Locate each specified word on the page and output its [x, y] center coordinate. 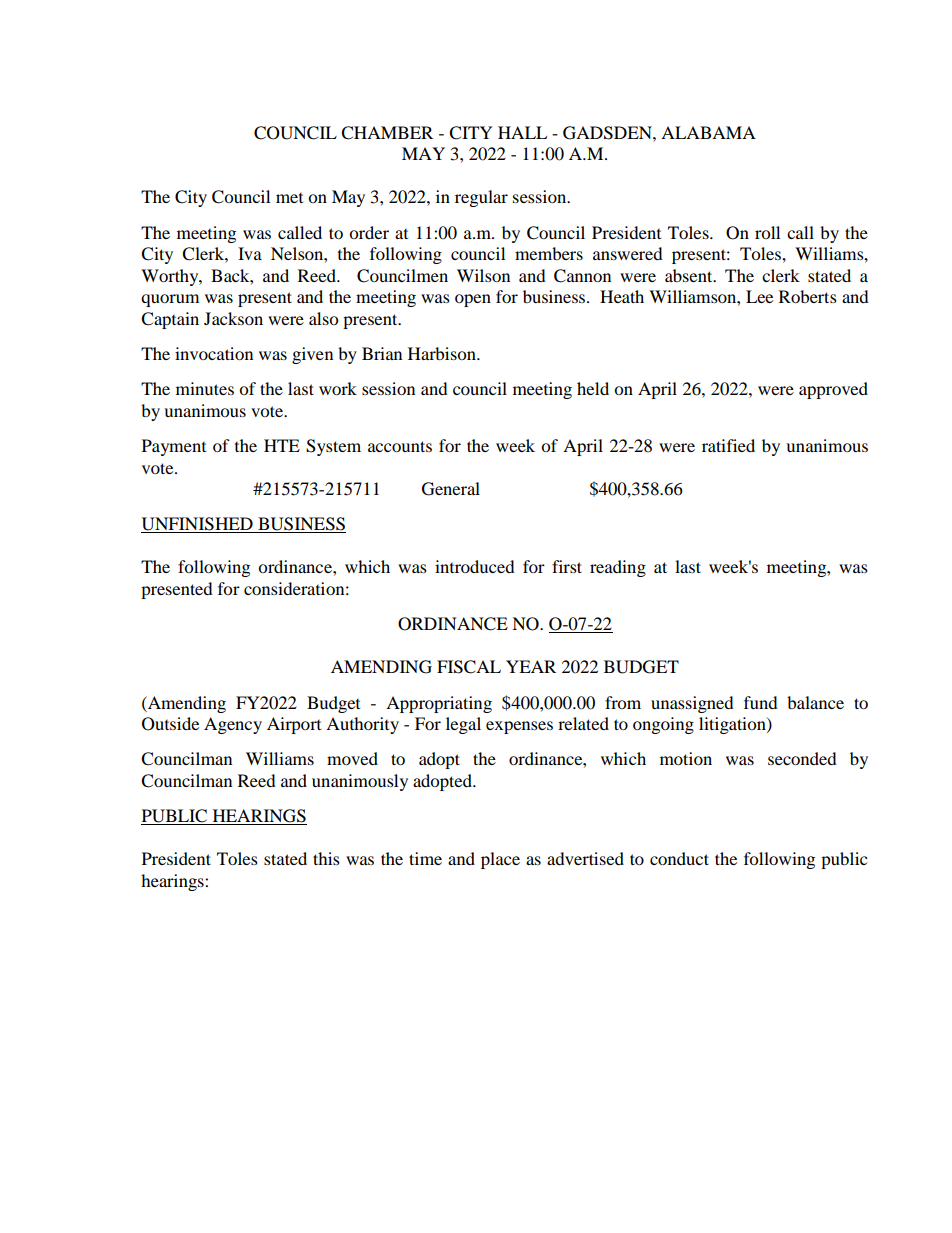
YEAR [531, 666]
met [289, 198]
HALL [522, 132]
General [451, 489]
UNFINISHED [198, 525]
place [500, 860]
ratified [728, 445]
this [326, 858]
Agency [233, 725]
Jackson [233, 318]
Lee [759, 296]
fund [761, 702]
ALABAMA [708, 132]
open [473, 300]
